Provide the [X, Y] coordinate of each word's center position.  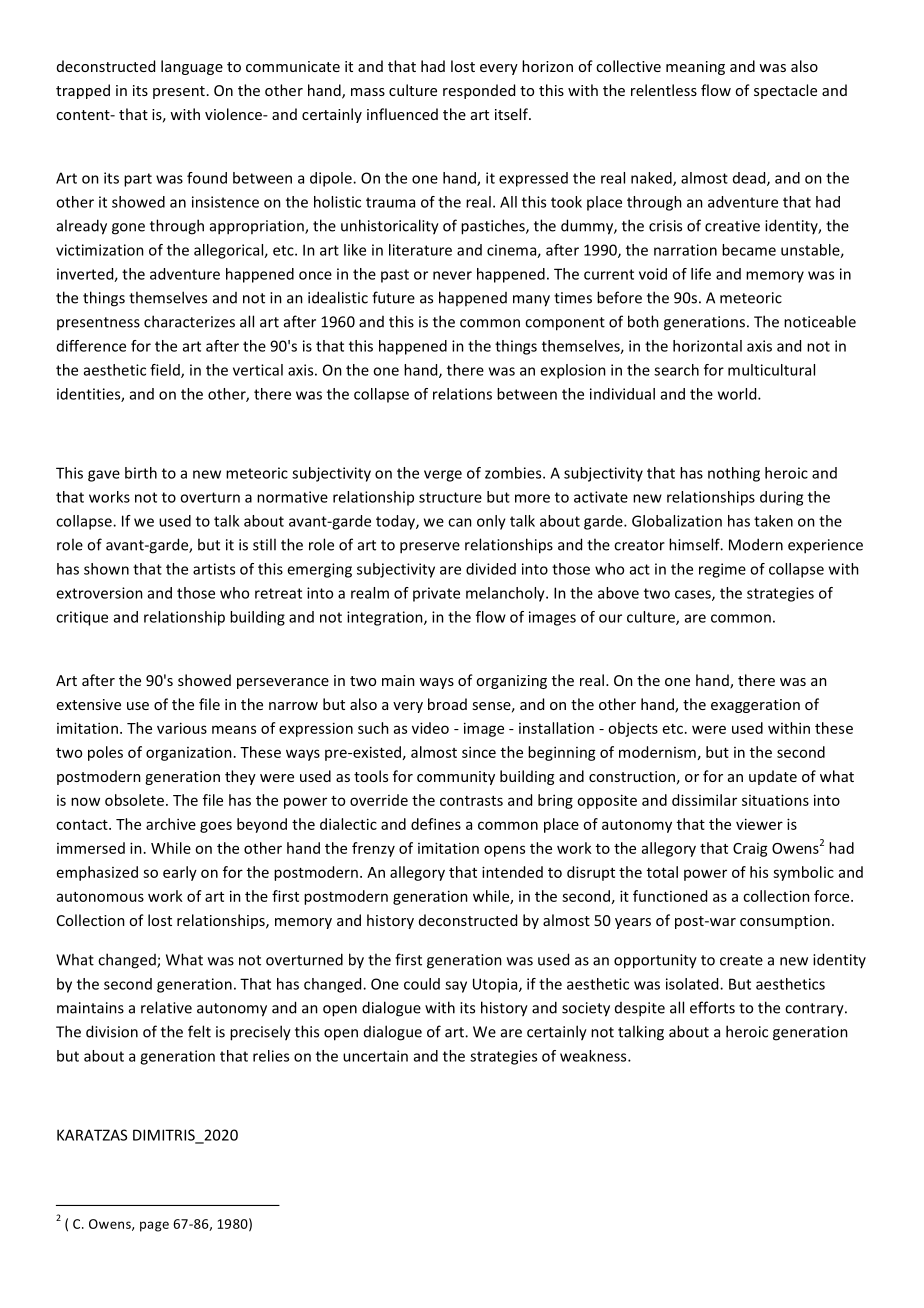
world [738, 394]
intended [512, 872]
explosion [573, 371]
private [436, 594]
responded [479, 91]
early [180, 873]
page [154, 1226]
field [166, 371]
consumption [785, 922]
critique [82, 618]
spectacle [785, 91]
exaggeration [755, 706]
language [192, 67]
